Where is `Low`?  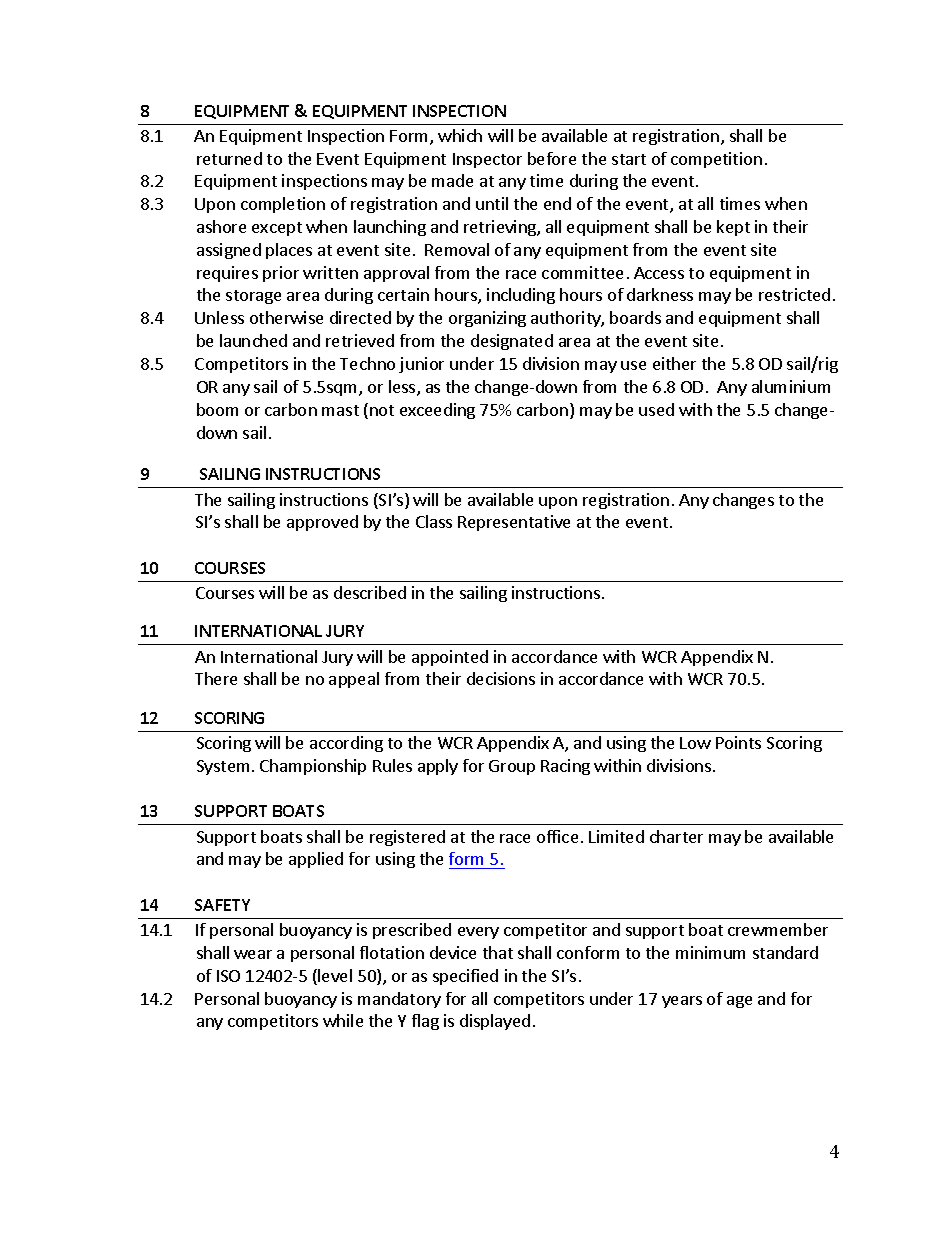 Low is located at coordinates (695, 743).
